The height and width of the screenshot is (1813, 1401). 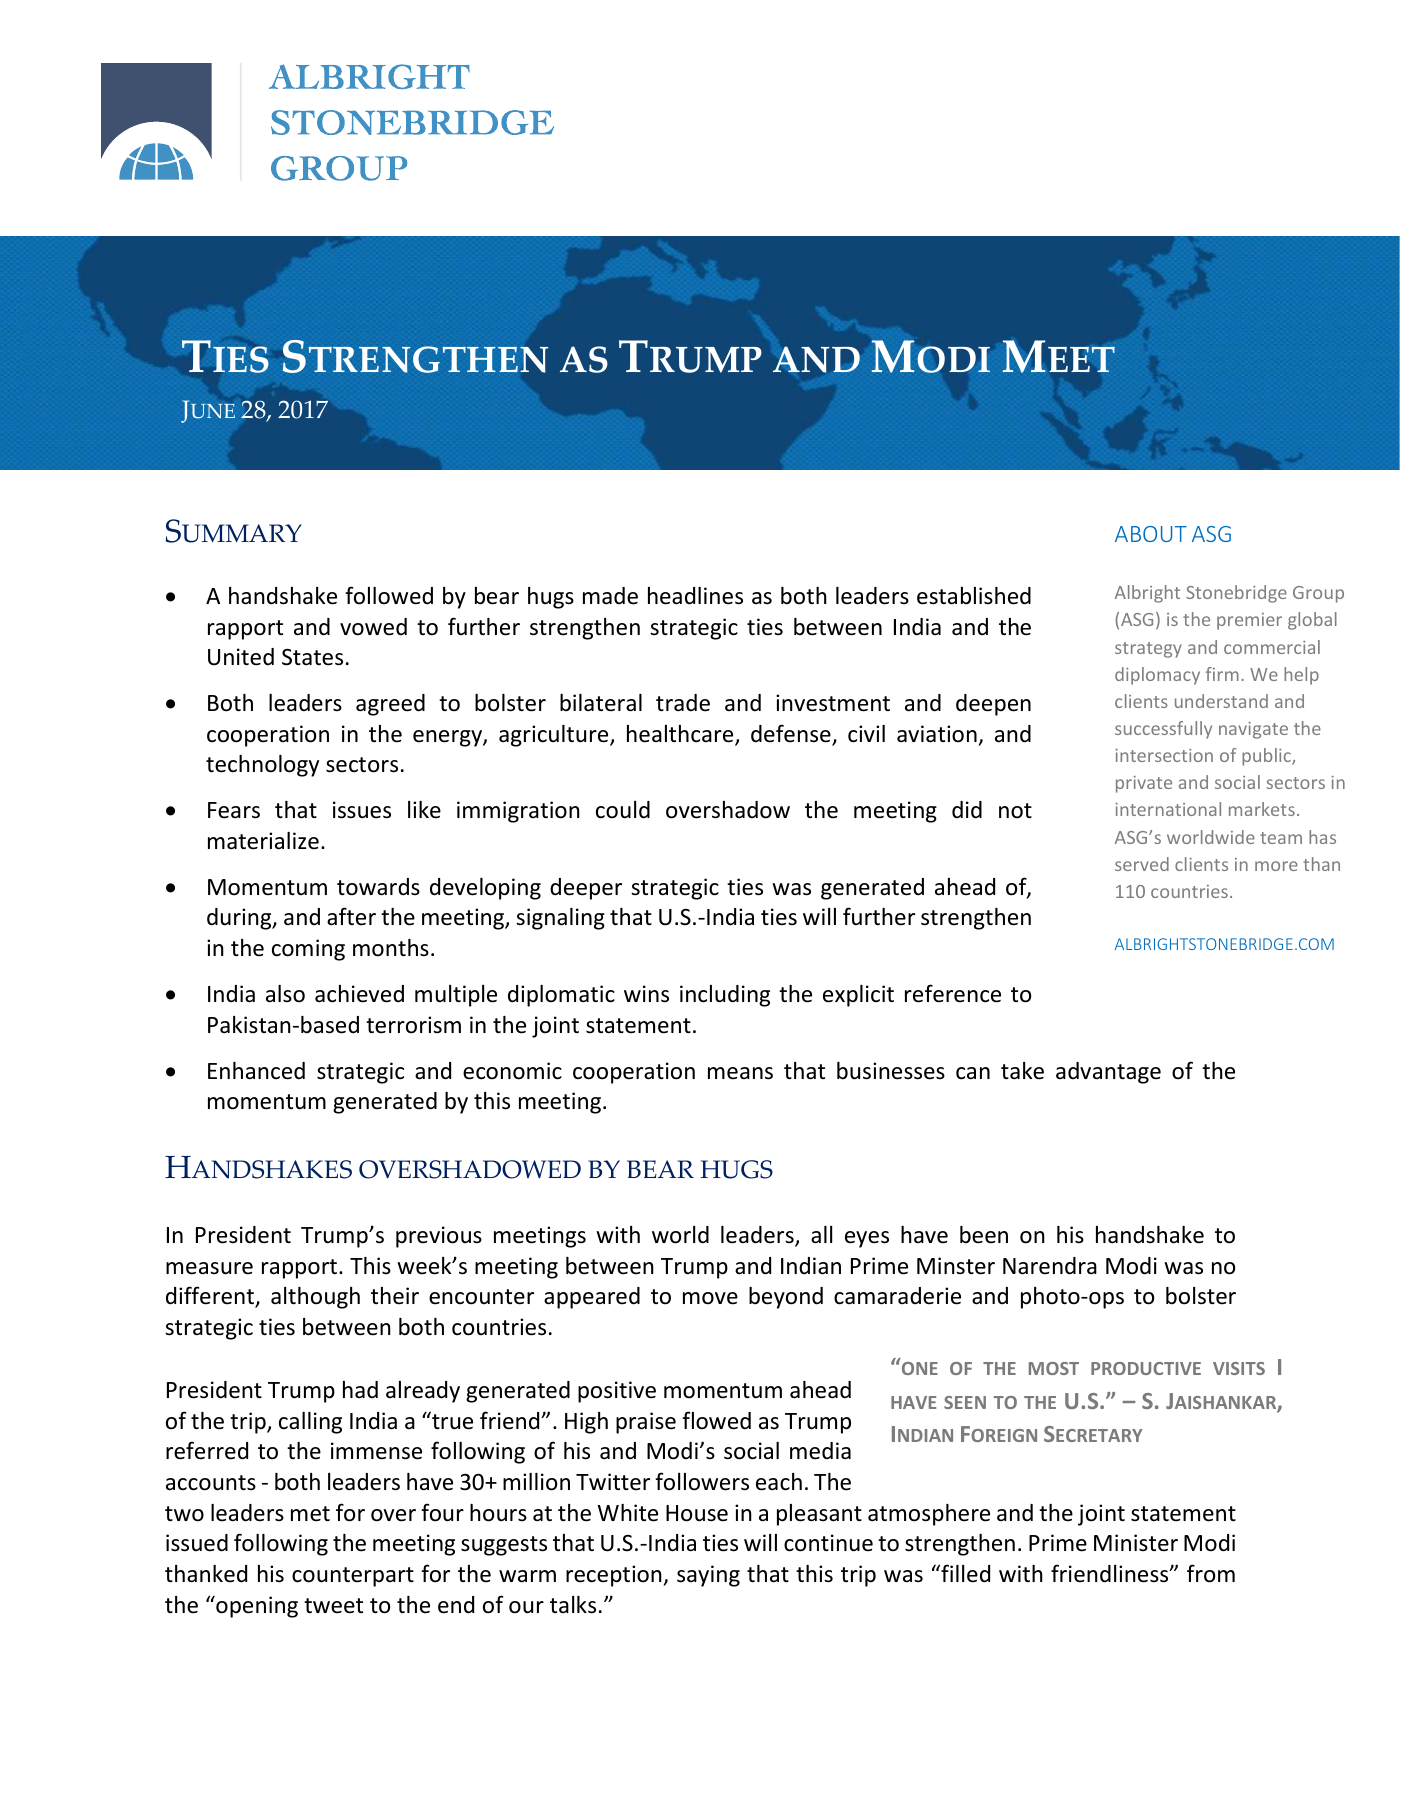 What do you see at coordinates (1146, 1368) in the screenshot?
I see `PRODUCTIVE` at bounding box center [1146, 1368].
